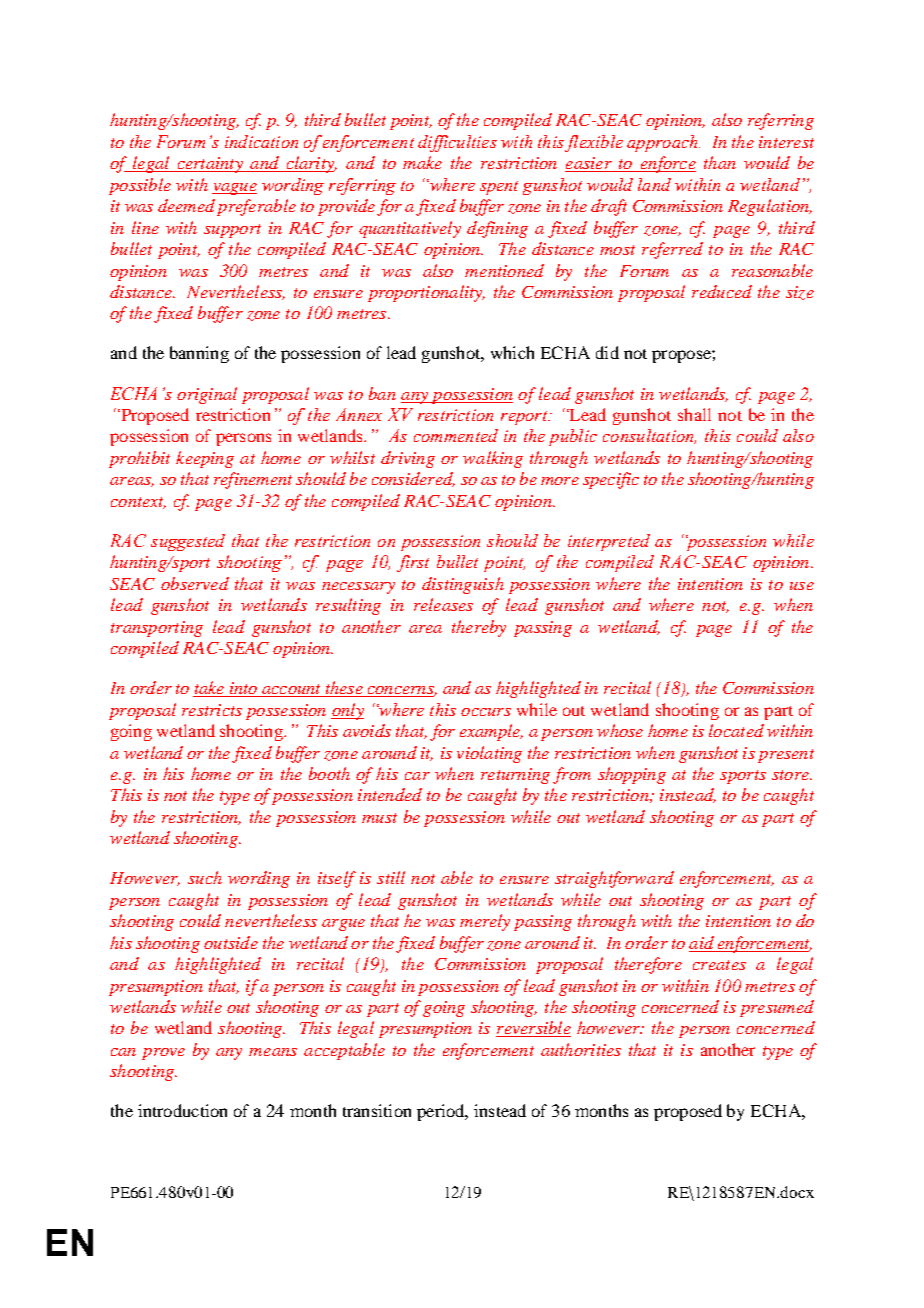  What do you see at coordinates (614, 879) in the screenshot?
I see `straightforward` at bounding box center [614, 879].
